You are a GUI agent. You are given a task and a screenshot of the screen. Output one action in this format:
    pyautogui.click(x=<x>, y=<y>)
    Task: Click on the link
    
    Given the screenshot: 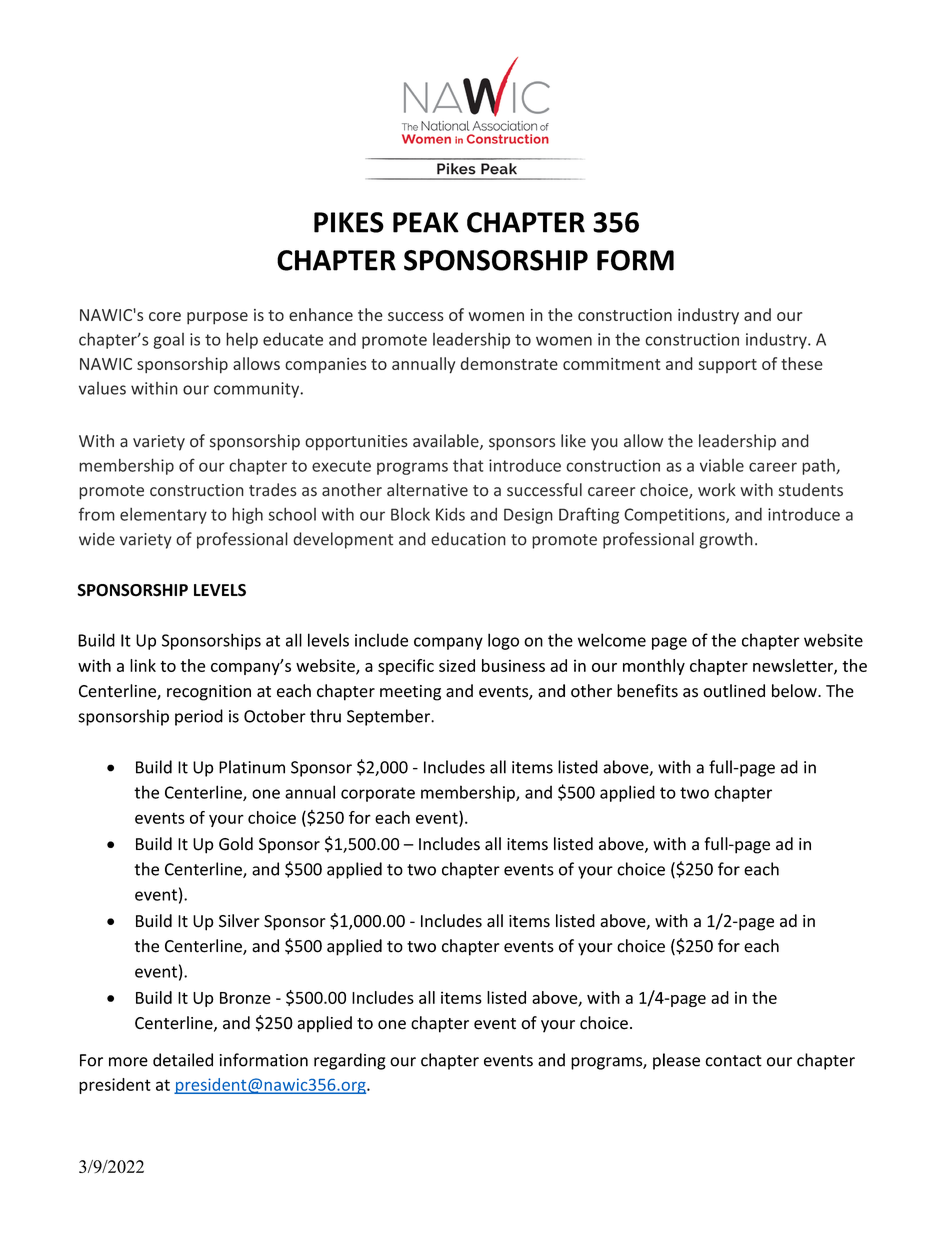 What is the action you would take?
    pyautogui.click(x=143, y=665)
